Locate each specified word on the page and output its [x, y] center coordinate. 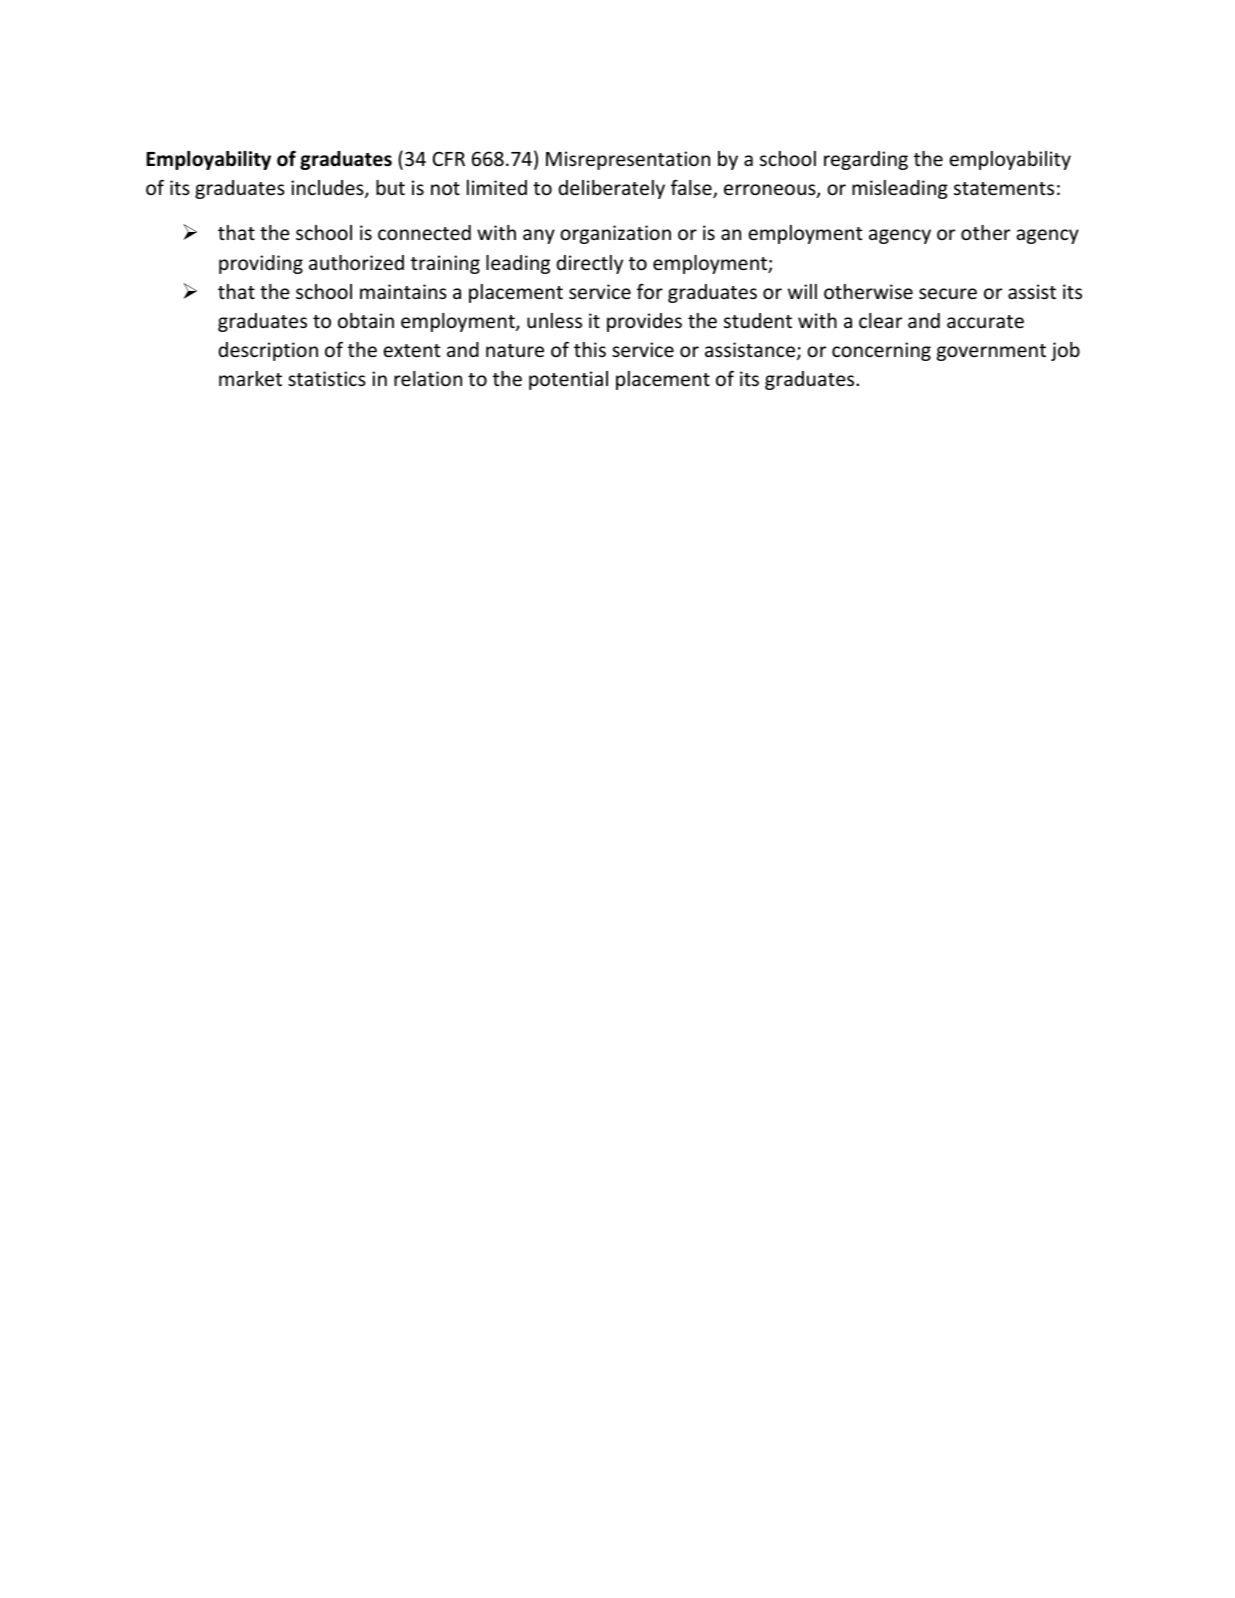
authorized [356, 262]
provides [644, 322]
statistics [327, 378]
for [650, 291]
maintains [403, 291]
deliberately [612, 189]
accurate [985, 321]
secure [948, 293]
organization [615, 234]
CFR [449, 158]
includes [328, 189]
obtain [366, 320]
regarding [866, 160]
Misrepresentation [628, 160]
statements [1004, 188]
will [802, 291]
